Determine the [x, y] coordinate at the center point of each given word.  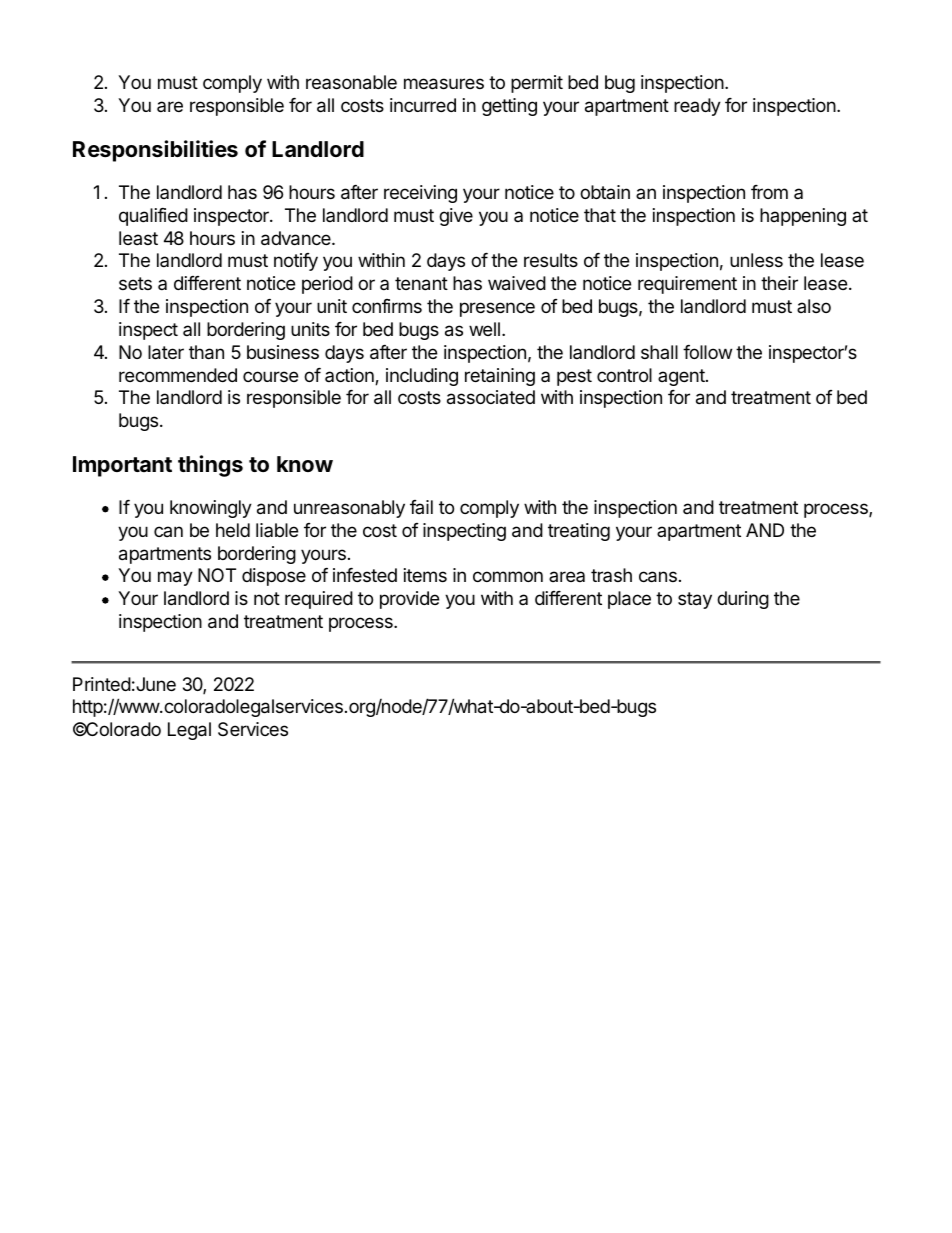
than [206, 352]
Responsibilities [155, 151]
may [175, 578]
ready [697, 107]
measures [444, 84]
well [484, 329]
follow [707, 352]
